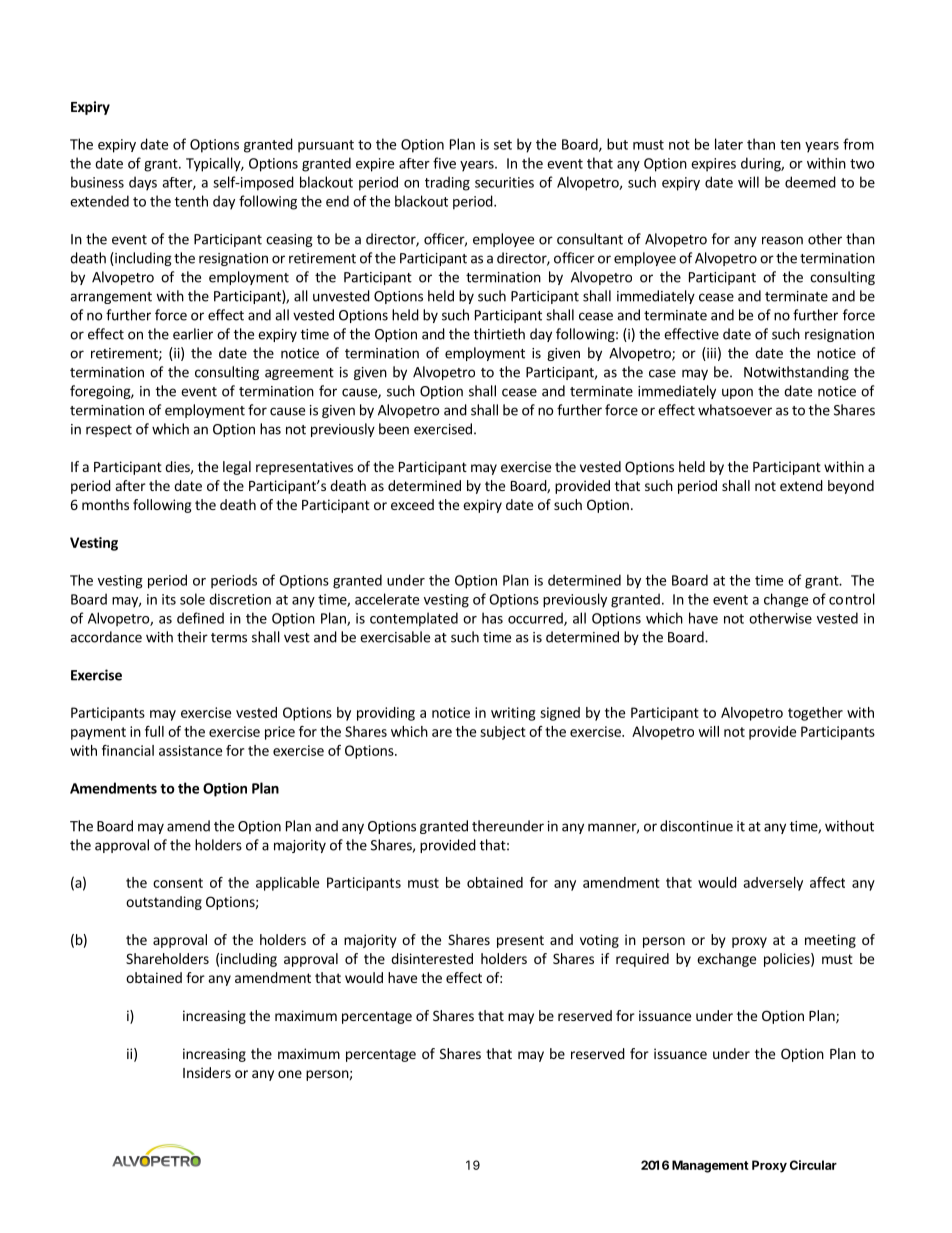  Describe the element at coordinates (851, 487) in the screenshot. I see `beyond` at that location.
